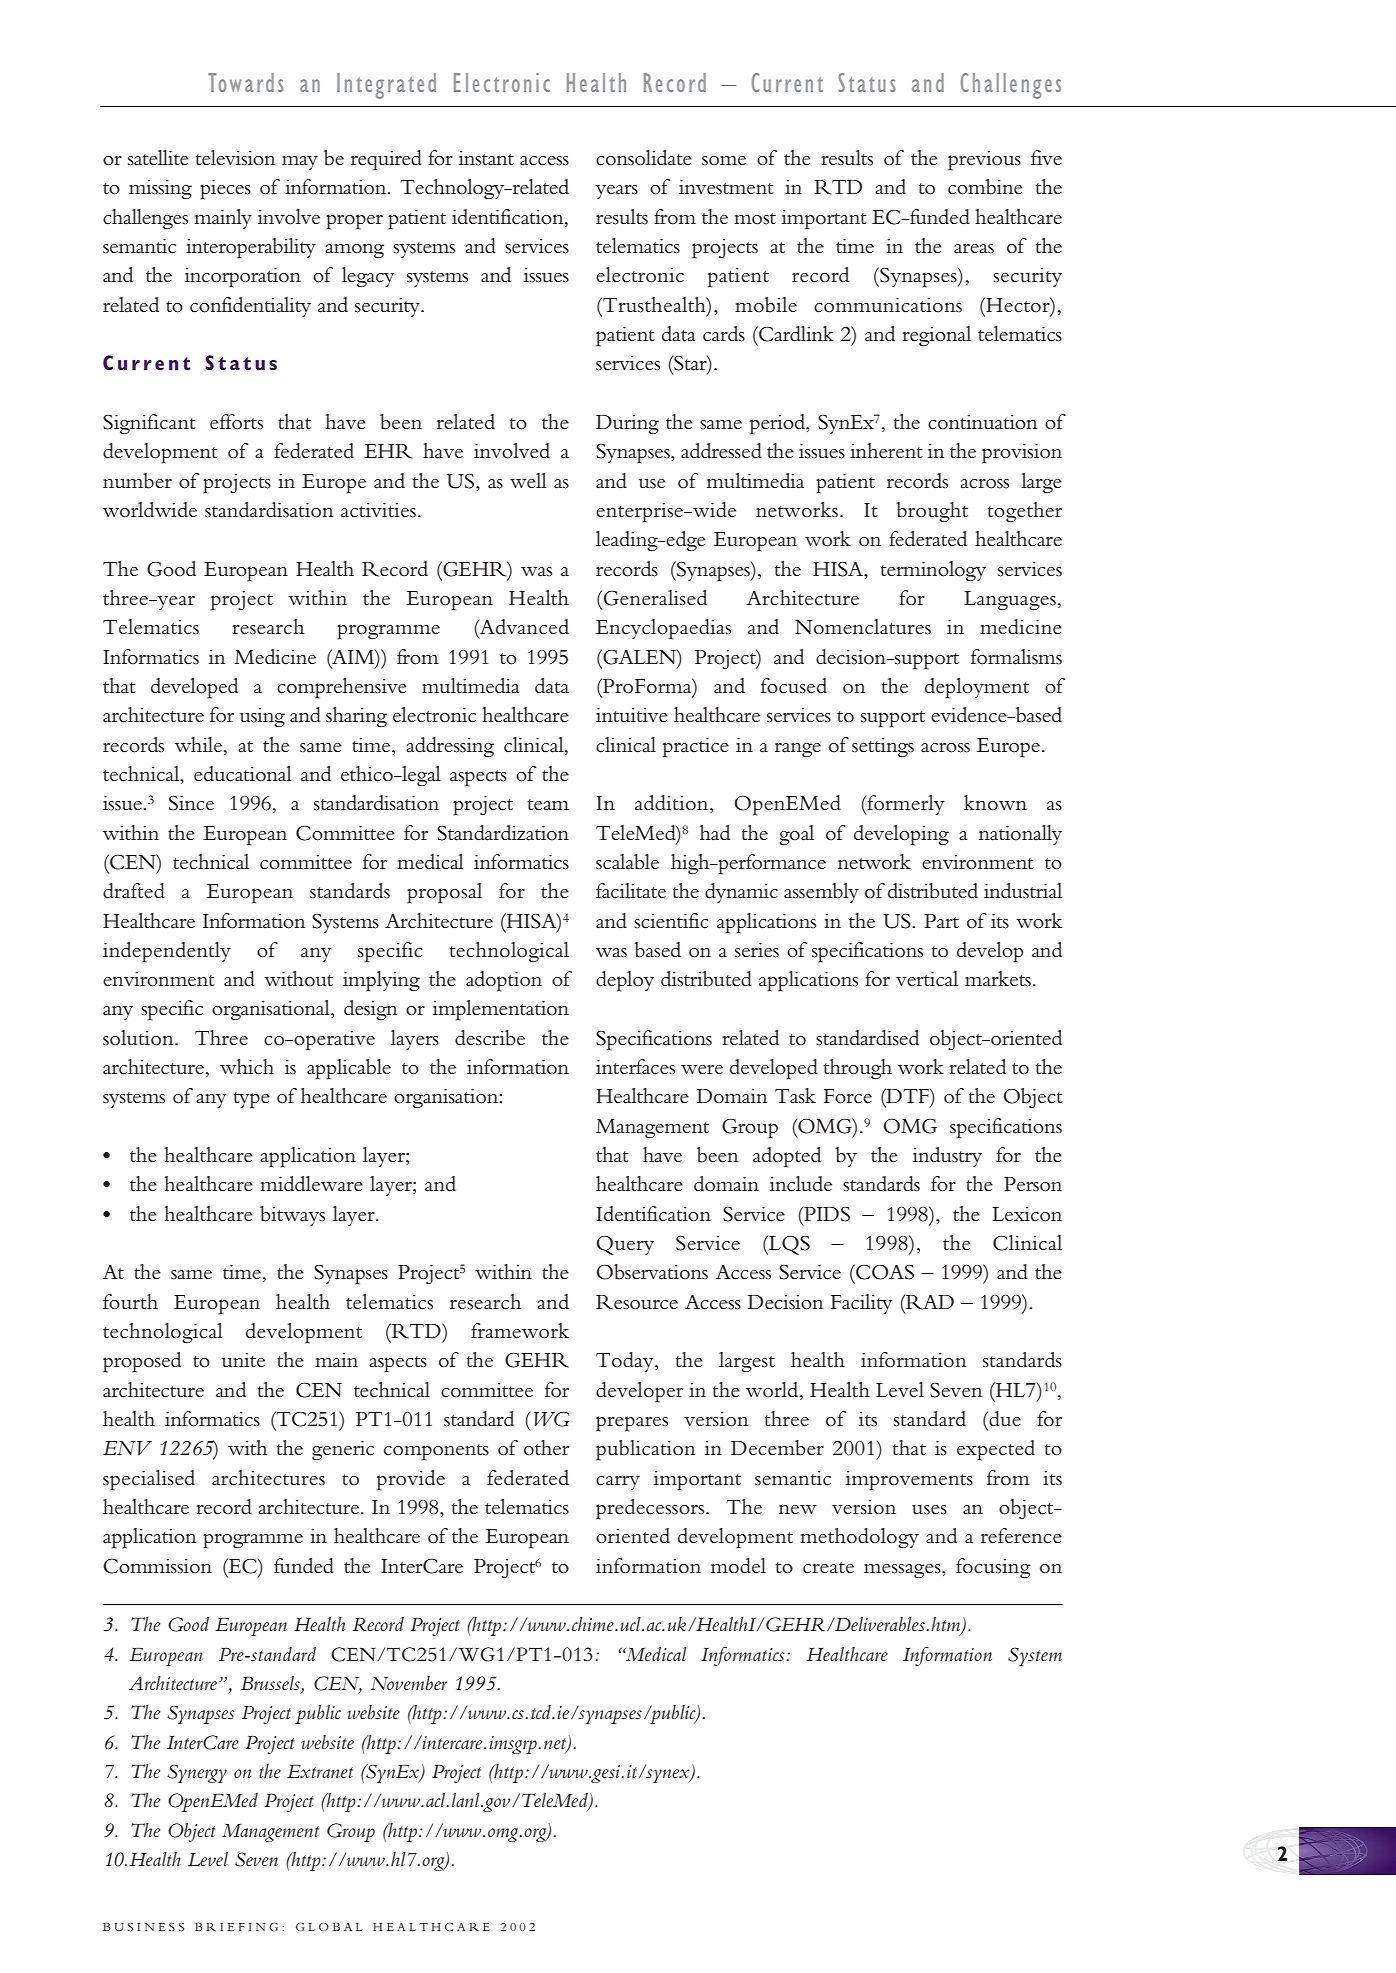 Image resolution: width=1396 pixels, height=1973 pixels. I want to click on television, so click(235, 158).
